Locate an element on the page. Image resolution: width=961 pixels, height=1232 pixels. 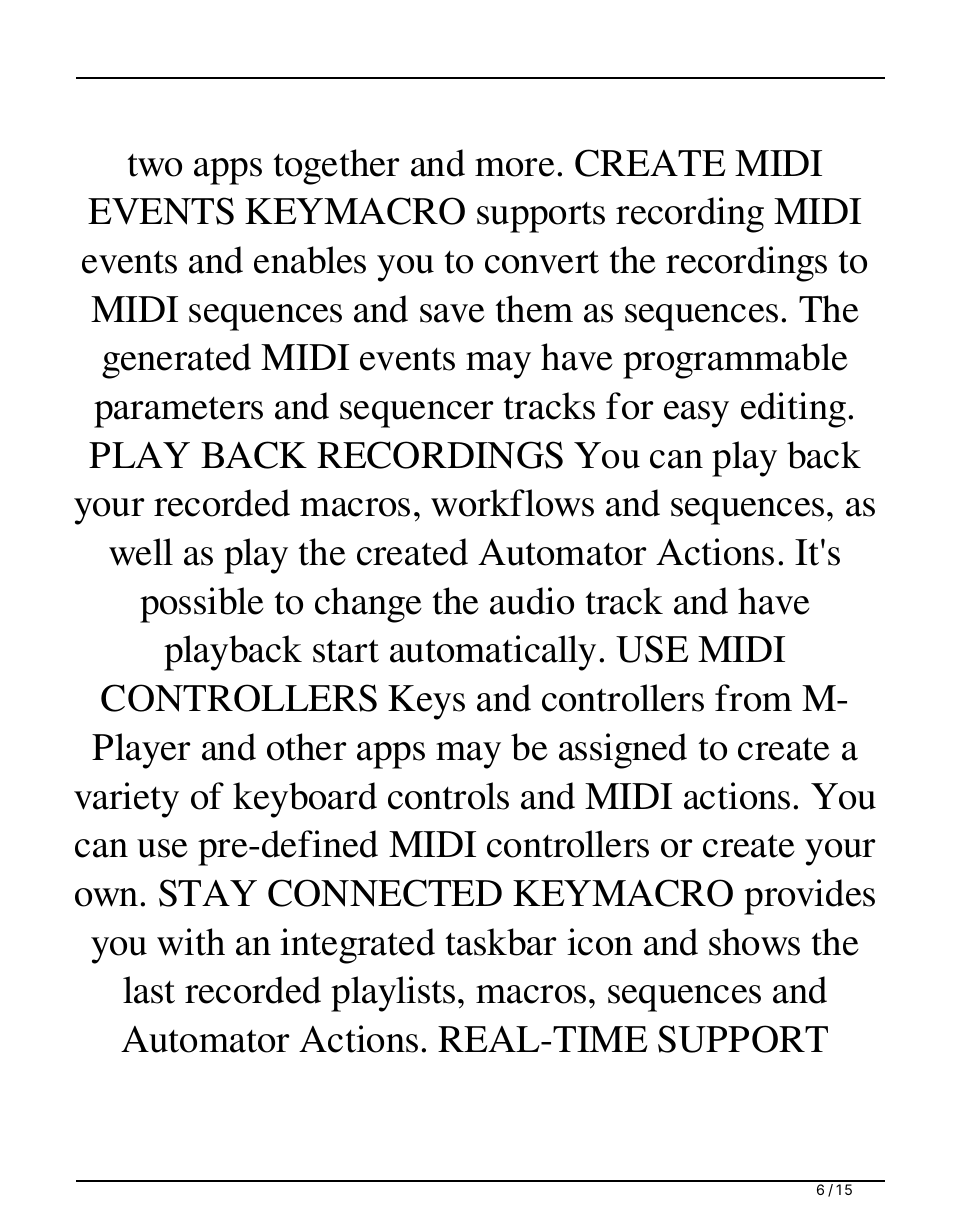
taskbar is located at coordinates (501, 942).
